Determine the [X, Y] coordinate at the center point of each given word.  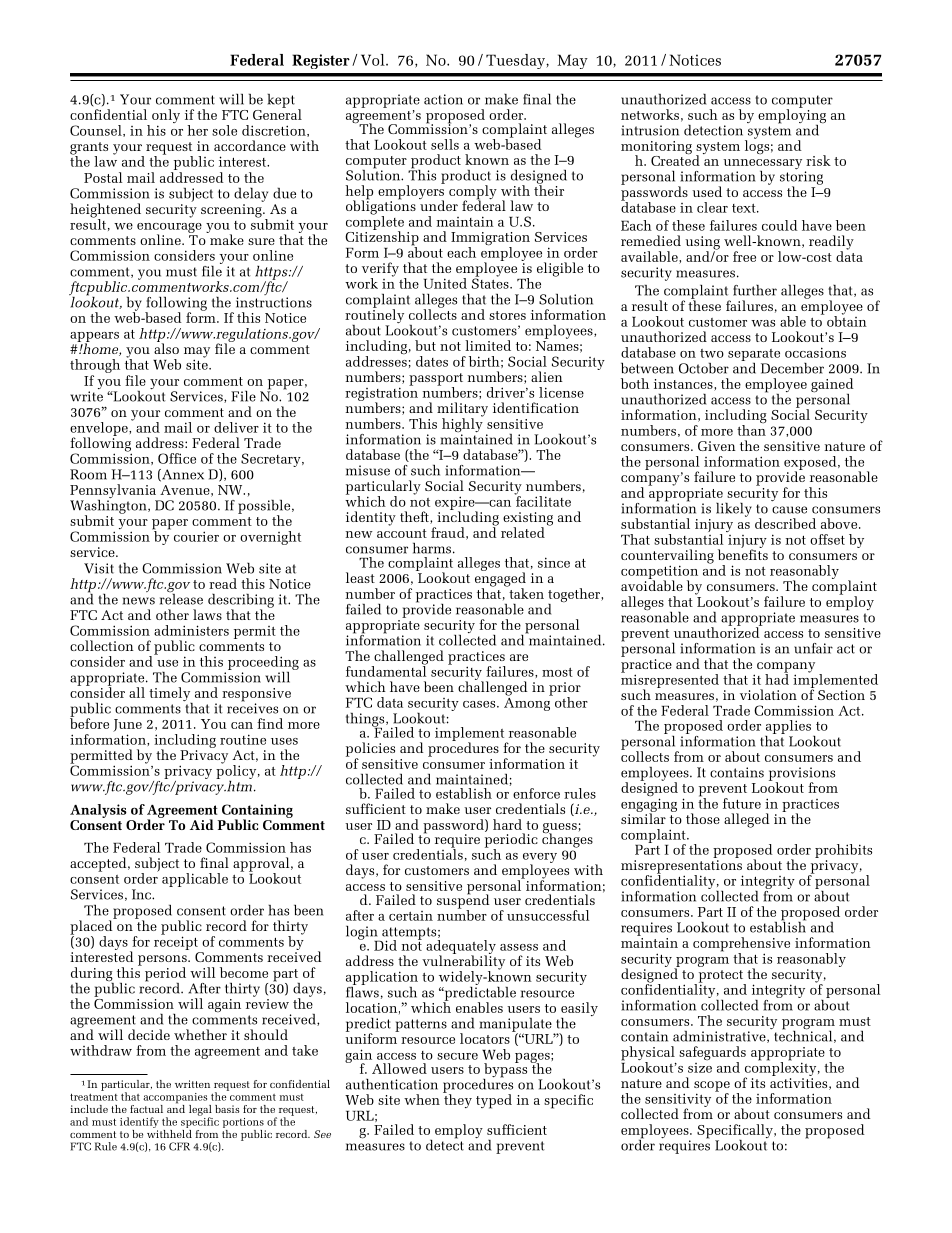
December [792, 368]
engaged [500, 579]
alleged [746, 820]
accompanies [176, 1099]
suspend [463, 901]
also [166, 347]
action [443, 99]
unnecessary [762, 165]
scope [712, 1087]
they [457, 1100]
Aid [202, 824]
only [166, 117]
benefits [743, 553]
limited [488, 345]
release [181, 598]
